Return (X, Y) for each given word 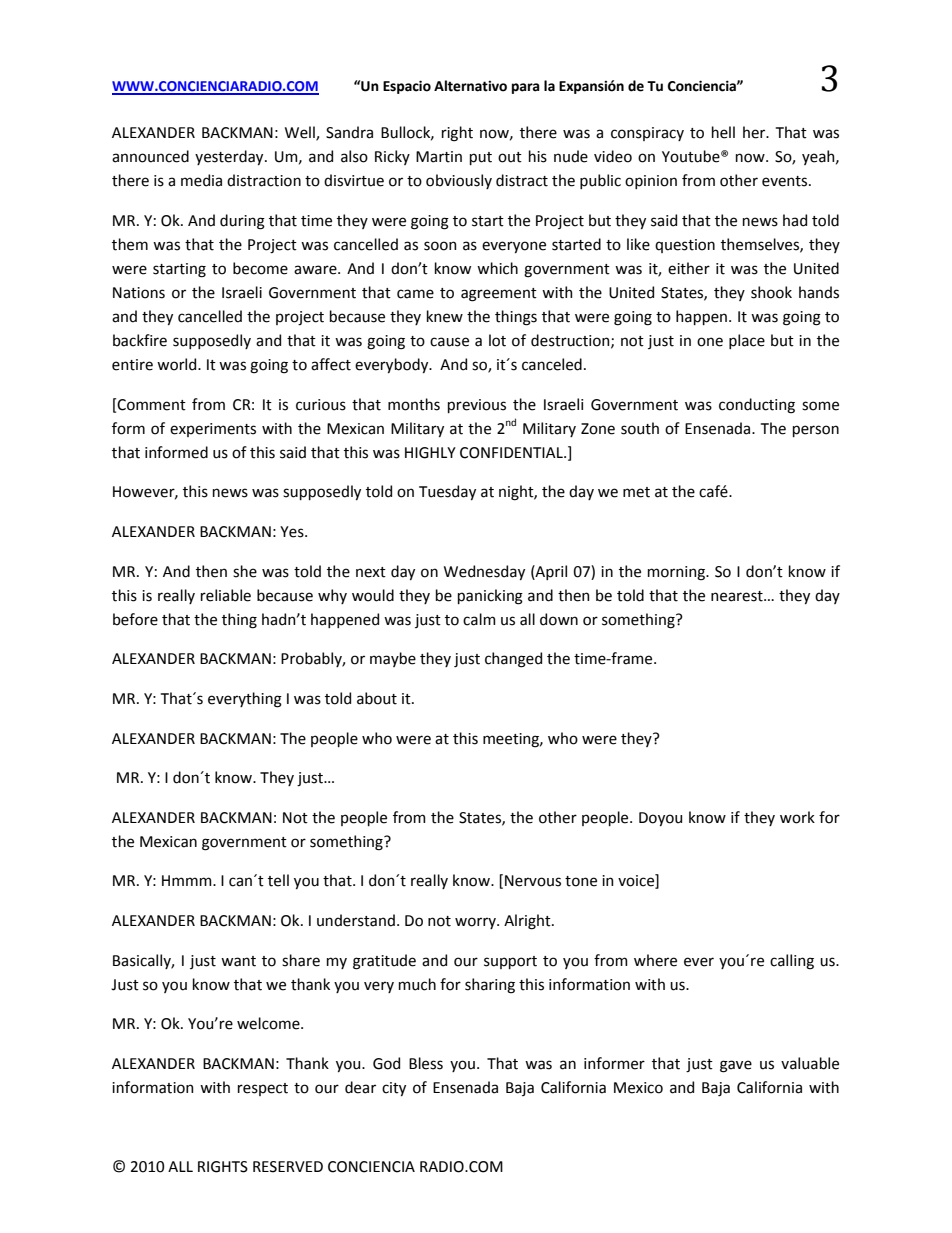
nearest (738, 596)
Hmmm (188, 880)
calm (479, 619)
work (797, 817)
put (481, 158)
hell (723, 132)
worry (476, 923)
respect (263, 1089)
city (394, 1089)
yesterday (230, 157)
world (178, 364)
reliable (226, 595)
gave (736, 1066)
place (747, 341)
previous (477, 406)
